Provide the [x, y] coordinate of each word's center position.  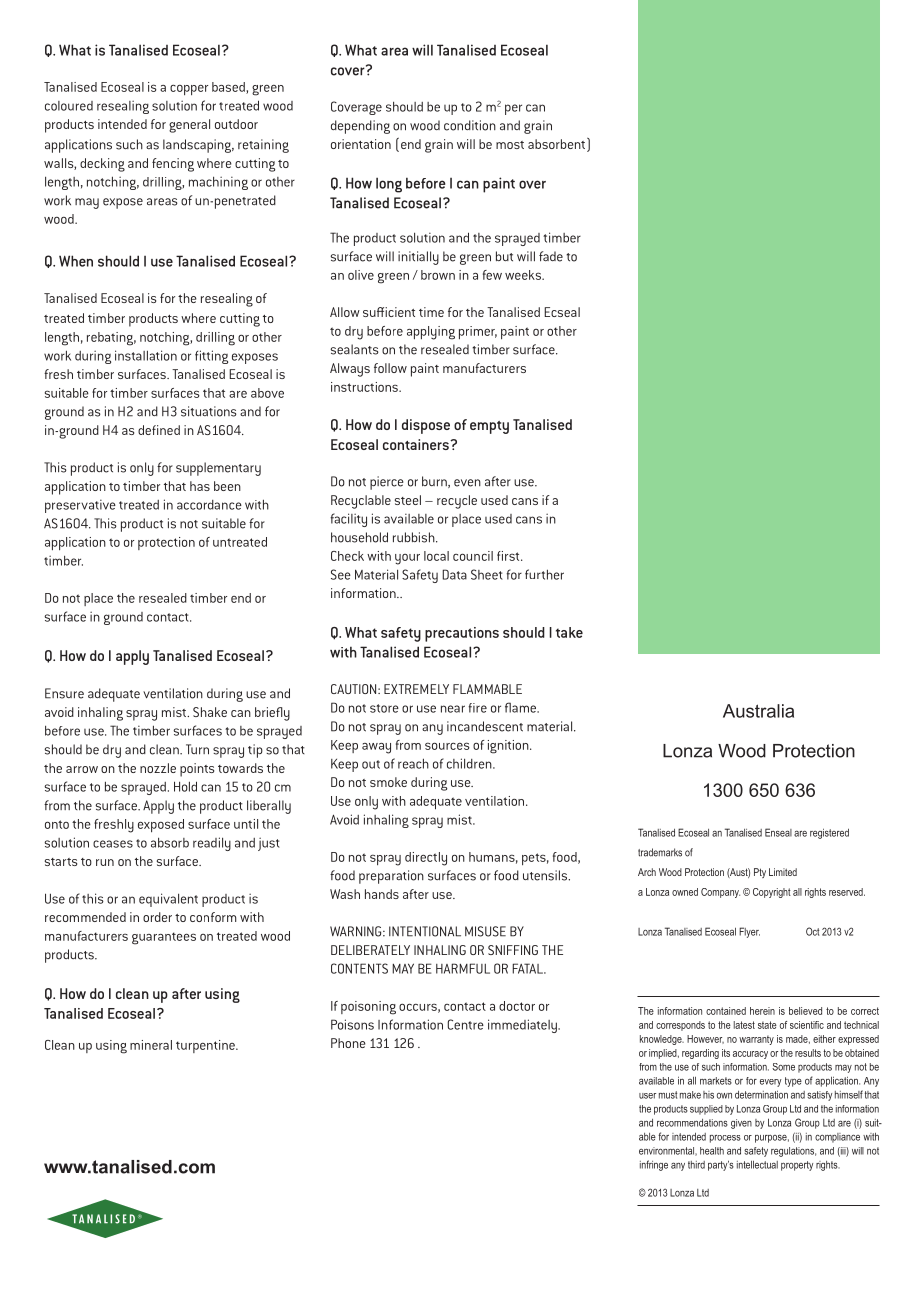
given [741, 1124]
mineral [151, 1045]
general [189, 126]
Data [454, 574]
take [569, 632]
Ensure [64, 693]
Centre [466, 1024]
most [510, 145]
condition [470, 125]
